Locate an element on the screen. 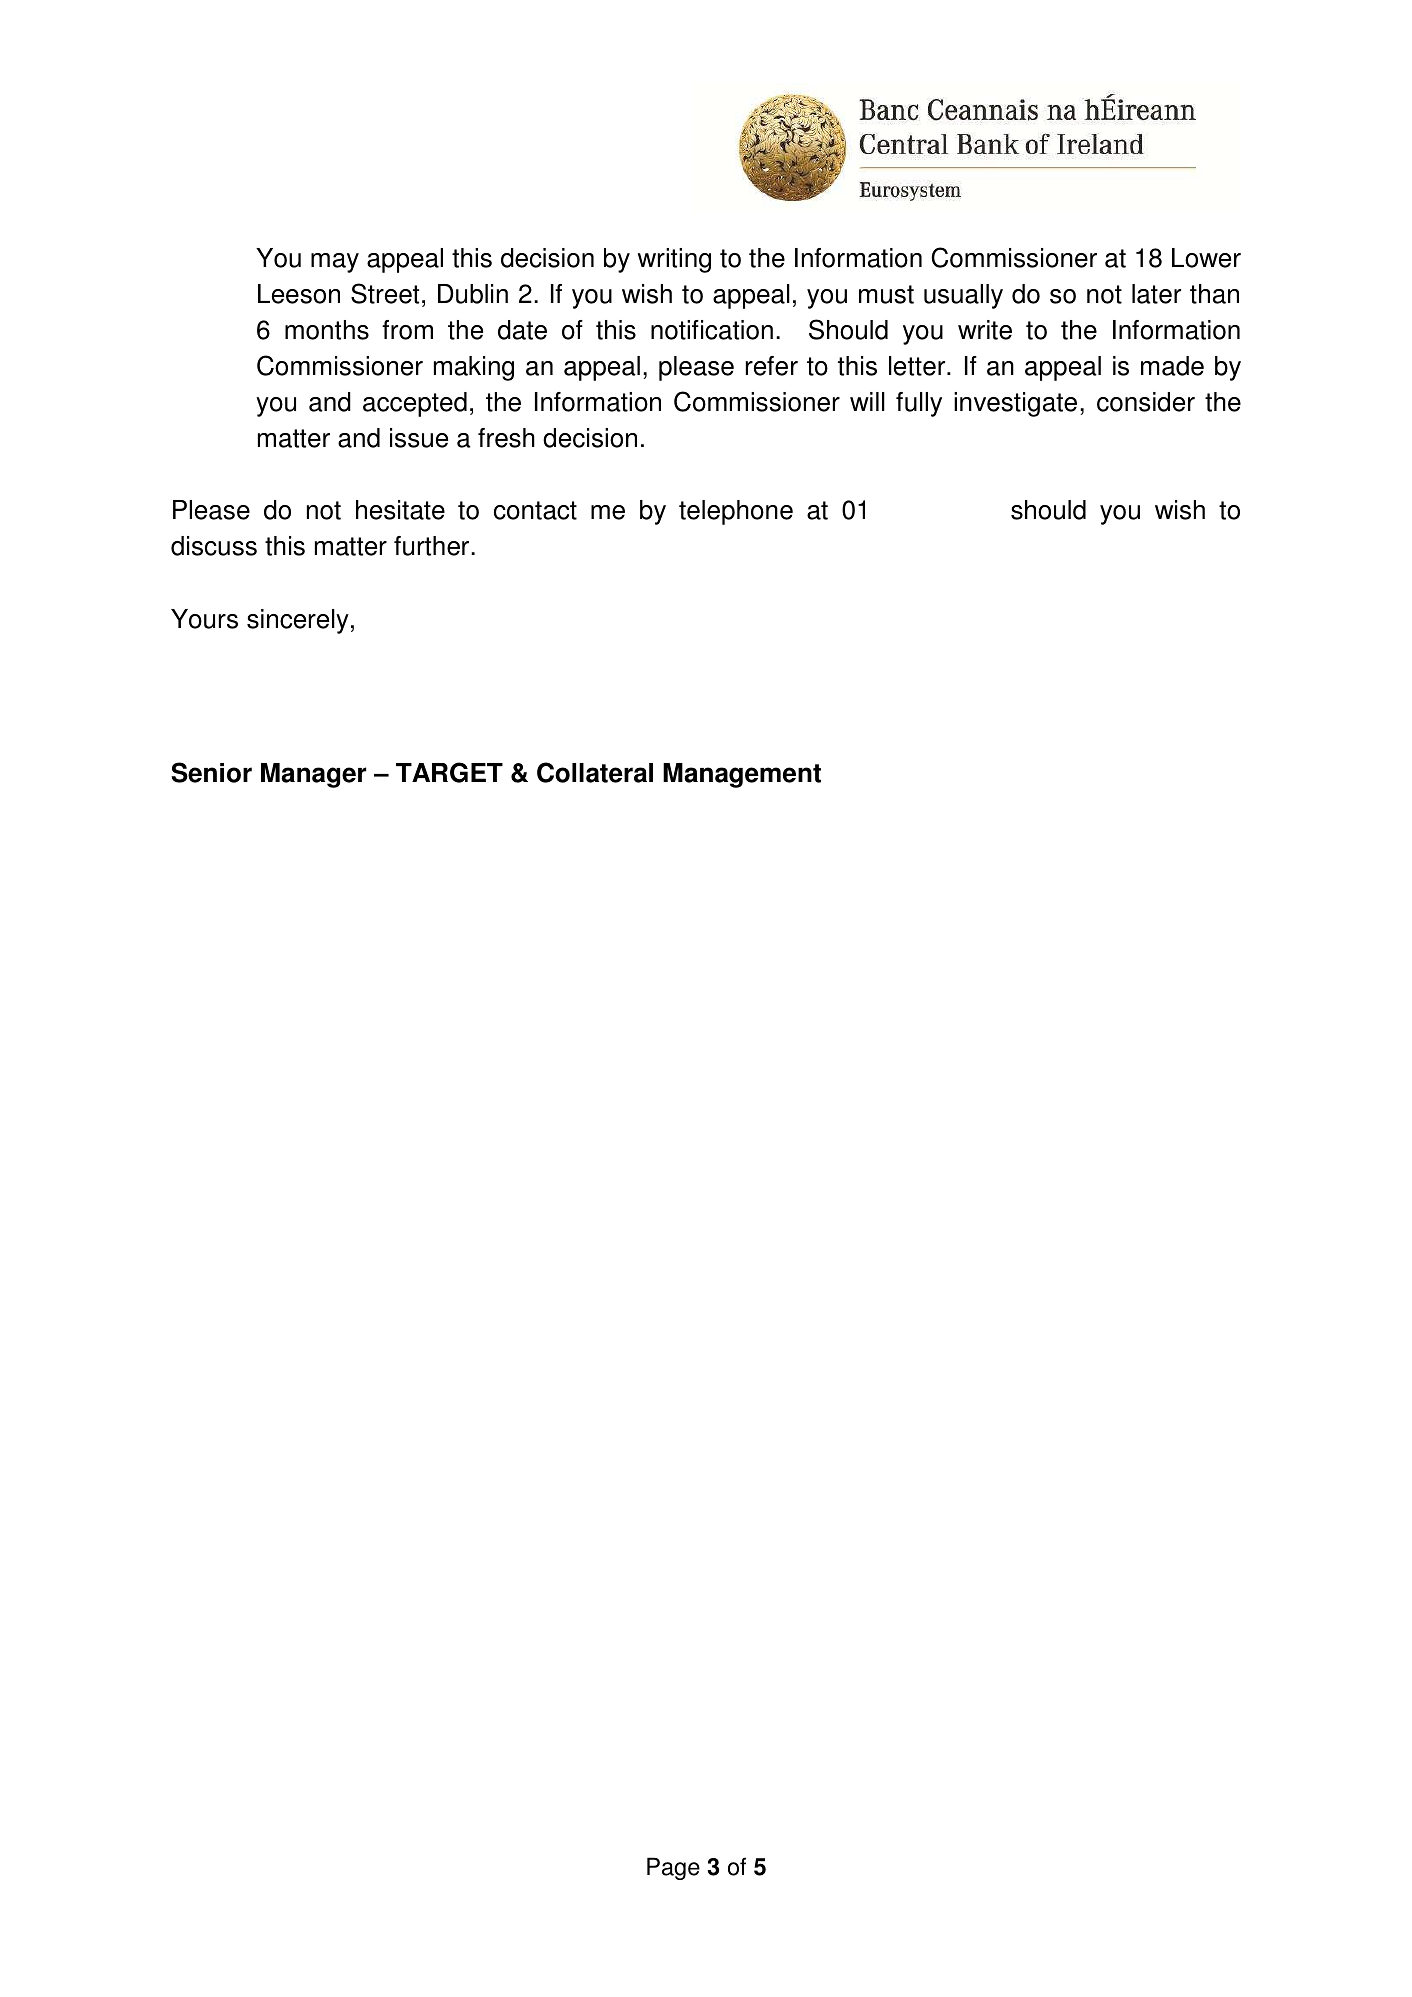 This screenshot has width=1412, height=1997. notification is located at coordinates (712, 330).
